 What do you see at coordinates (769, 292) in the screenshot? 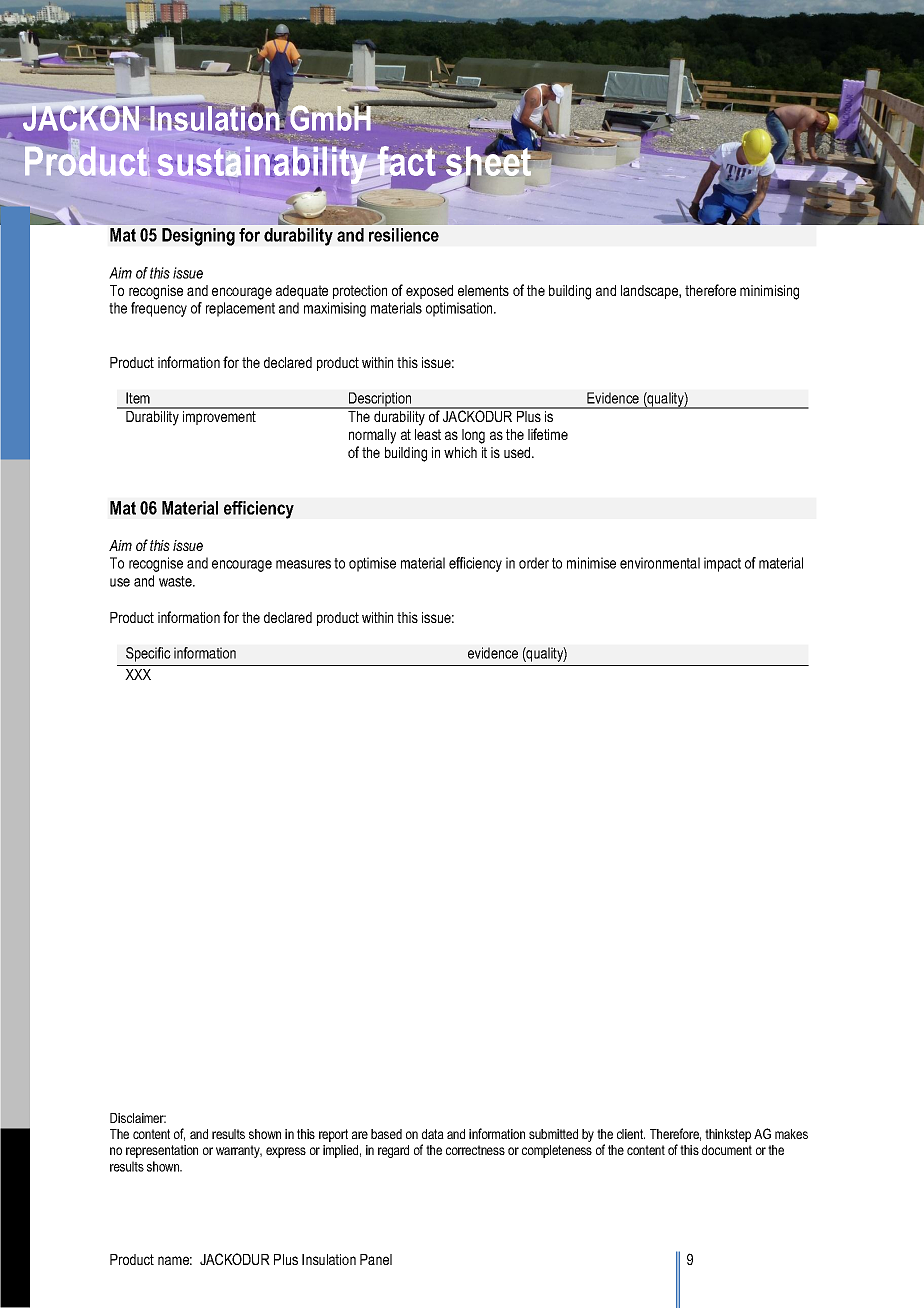
I see `minimising` at bounding box center [769, 292].
